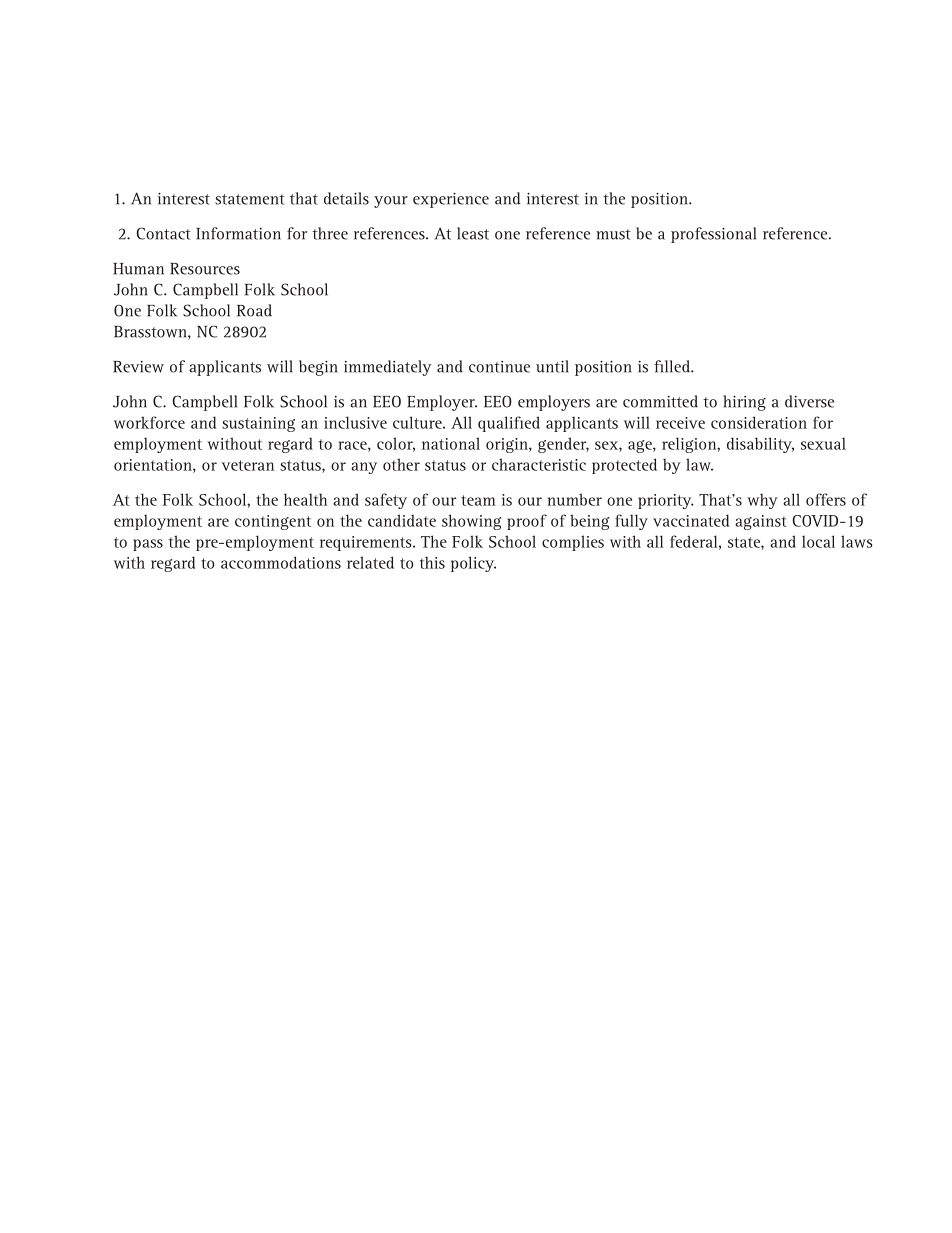 Image resolution: width=952 pixels, height=1233 pixels. Describe the element at coordinates (499, 367) in the document. I see `continue` at that location.
